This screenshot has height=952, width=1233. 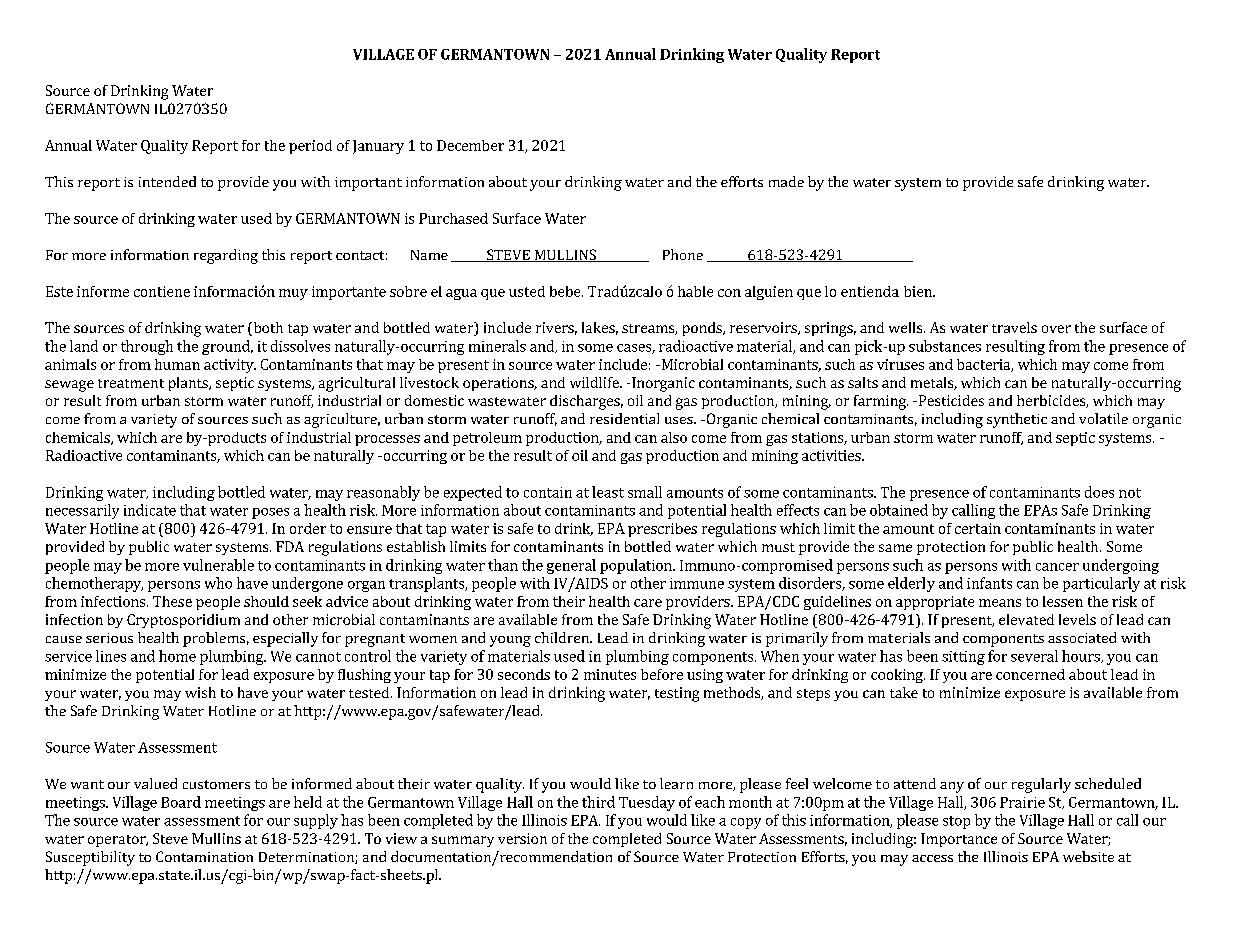 What do you see at coordinates (204, 856) in the screenshot?
I see `Contamination` at bounding box center [204, 856].
